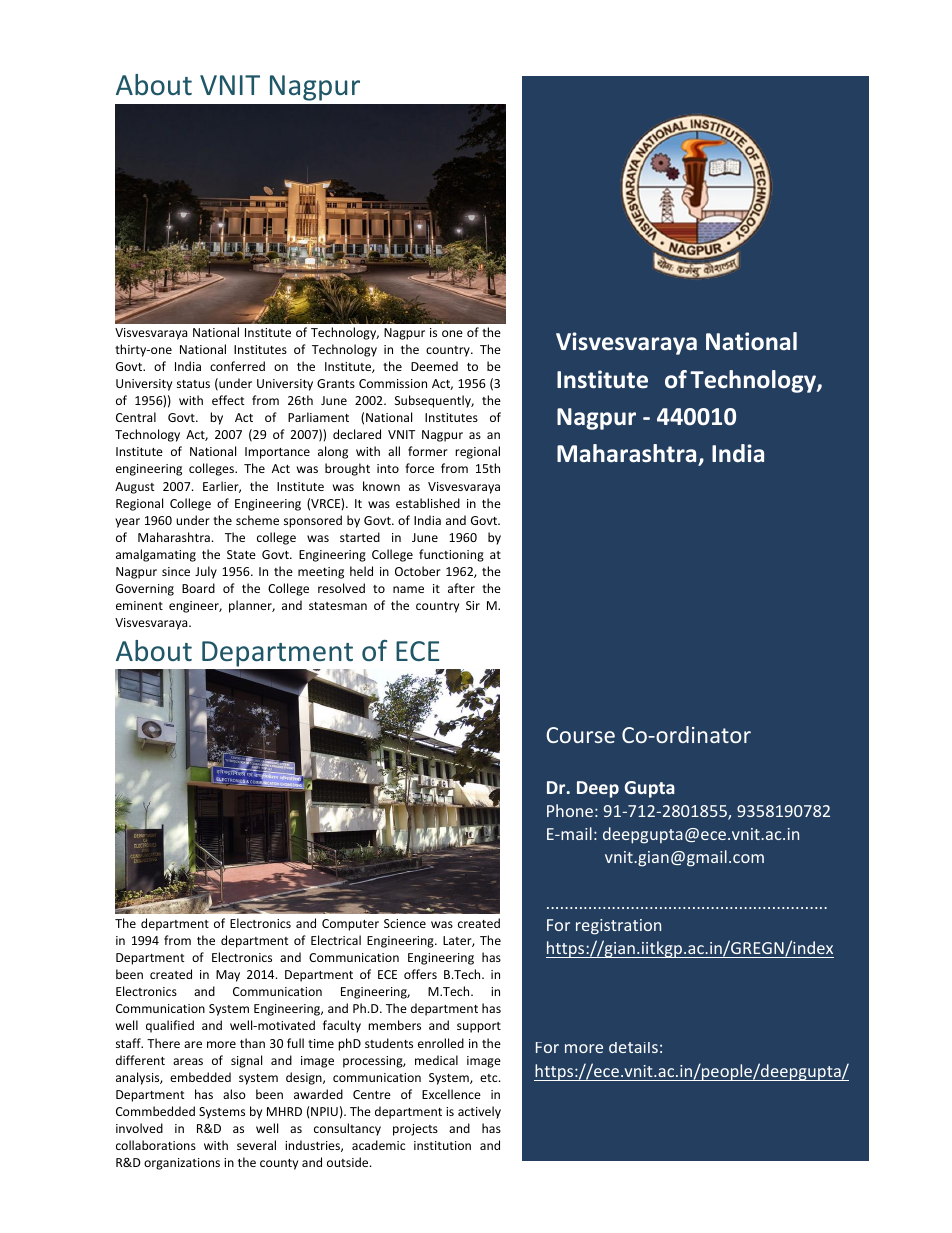  What do you see at coordinates (479, 1027) in the image?
I see `support` at bounding box center [479, 1027].
